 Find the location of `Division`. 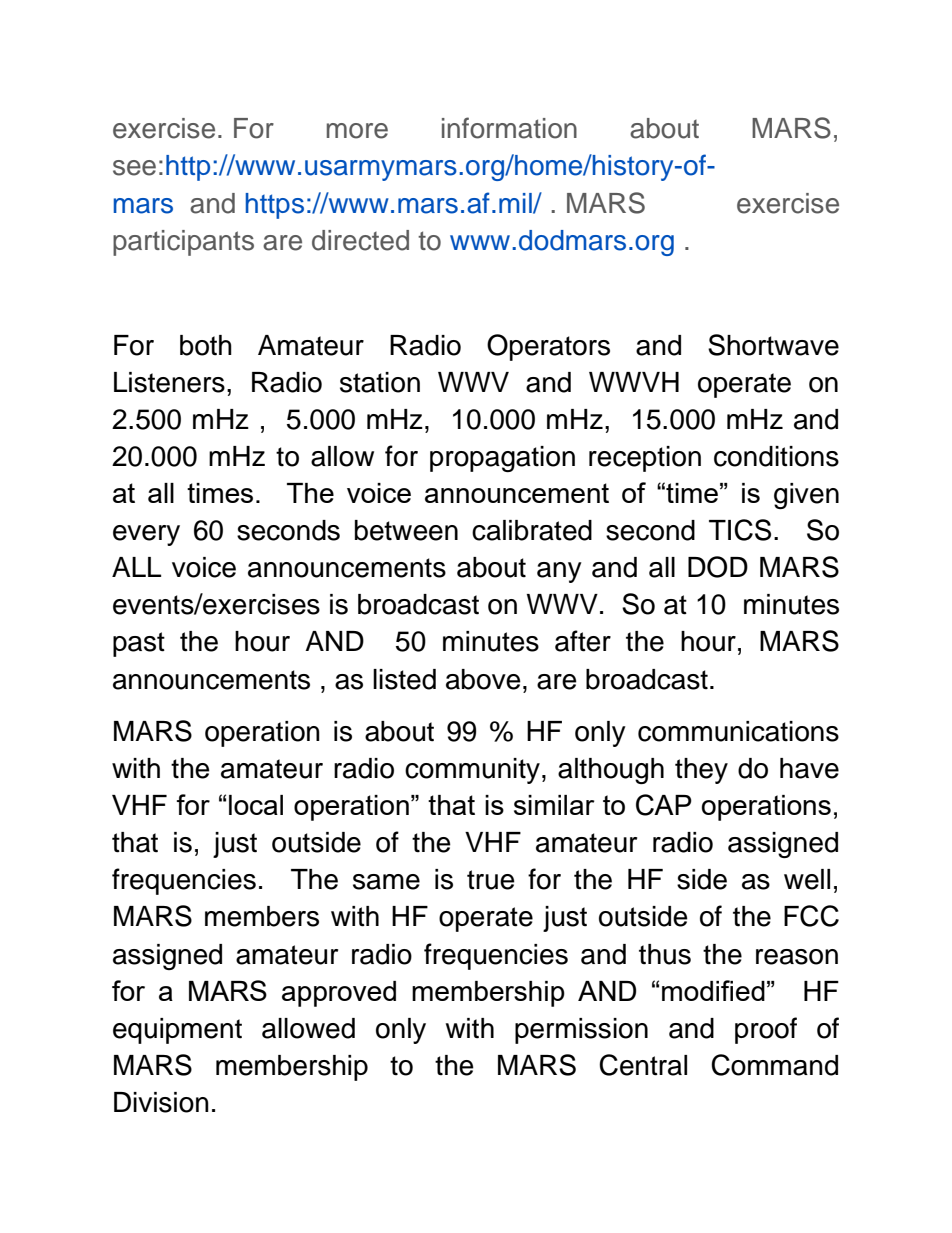

Division is located at coordinates (161, 1102).
